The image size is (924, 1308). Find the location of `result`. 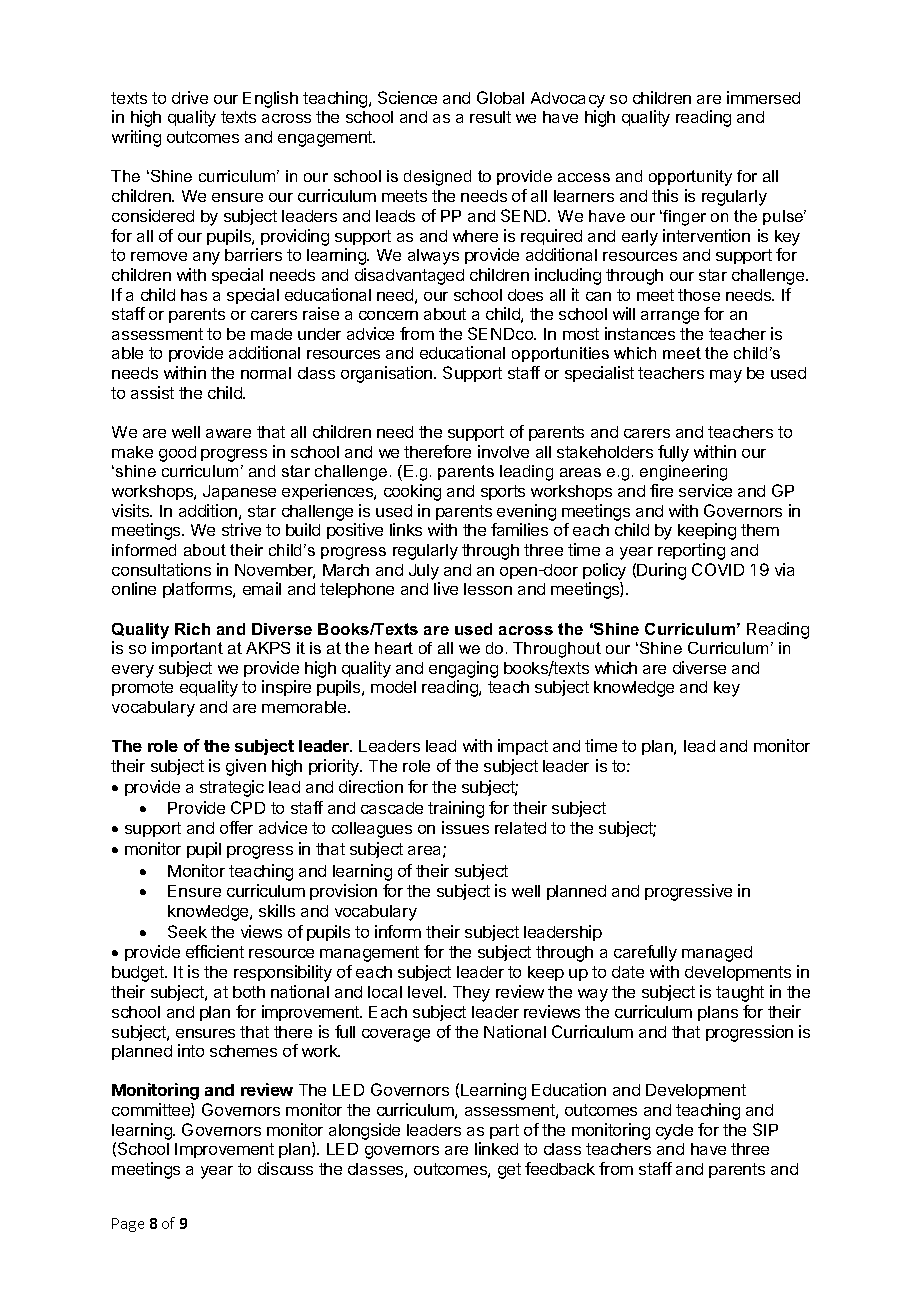

result is located at coordinates (490, 117).
